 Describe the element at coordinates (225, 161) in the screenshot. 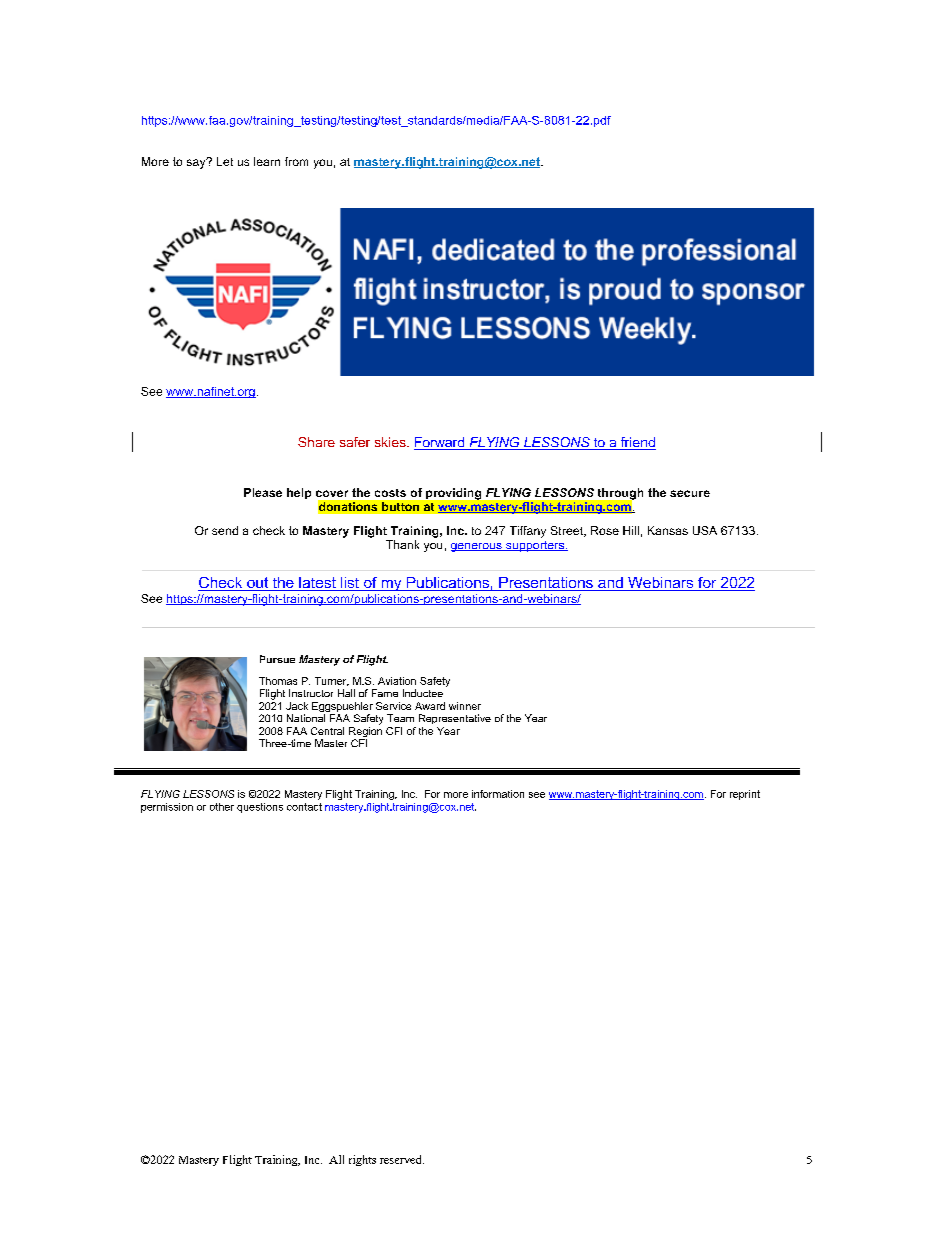

I see `Let` at that location.
